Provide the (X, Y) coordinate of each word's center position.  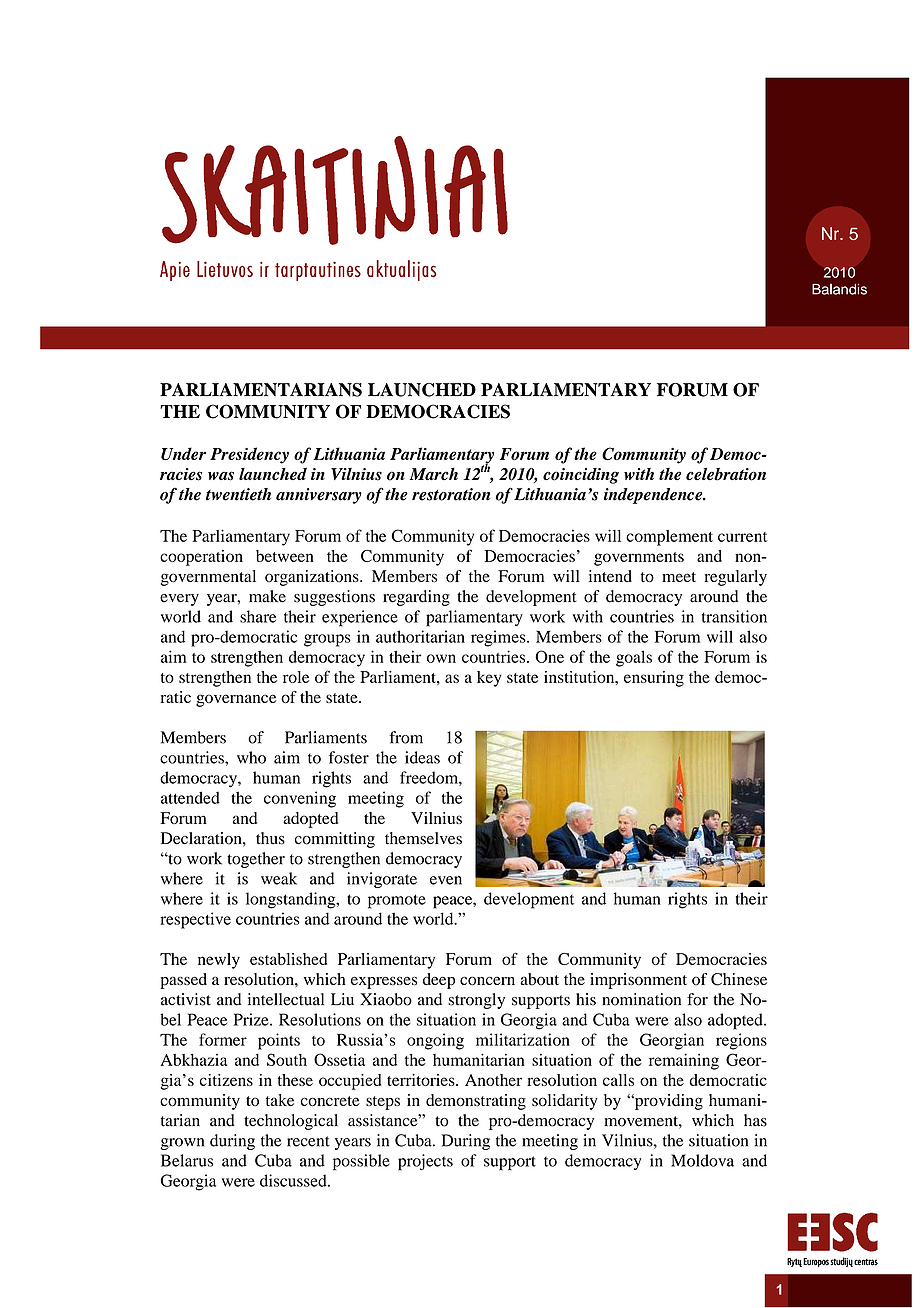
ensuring (654, 679)
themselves (423, 838)
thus (270, 838)
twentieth (238, 494)
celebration (726, 474)
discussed (294, 1180)
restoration (451, 494)
